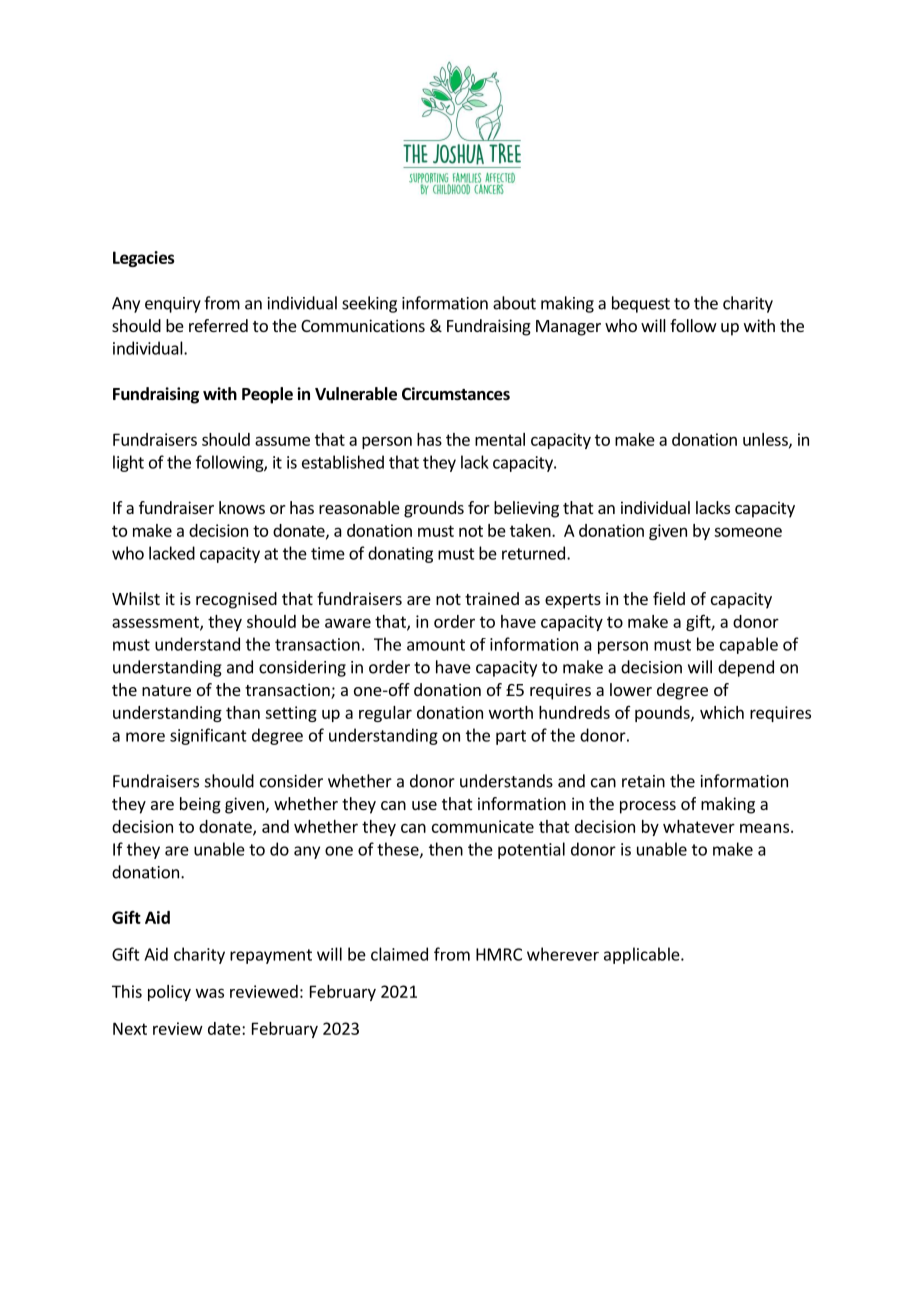 The width and height of the document is (924, 1308). Describe the element at coordinates (242, 507) in the document. I see `knows` at that location.
